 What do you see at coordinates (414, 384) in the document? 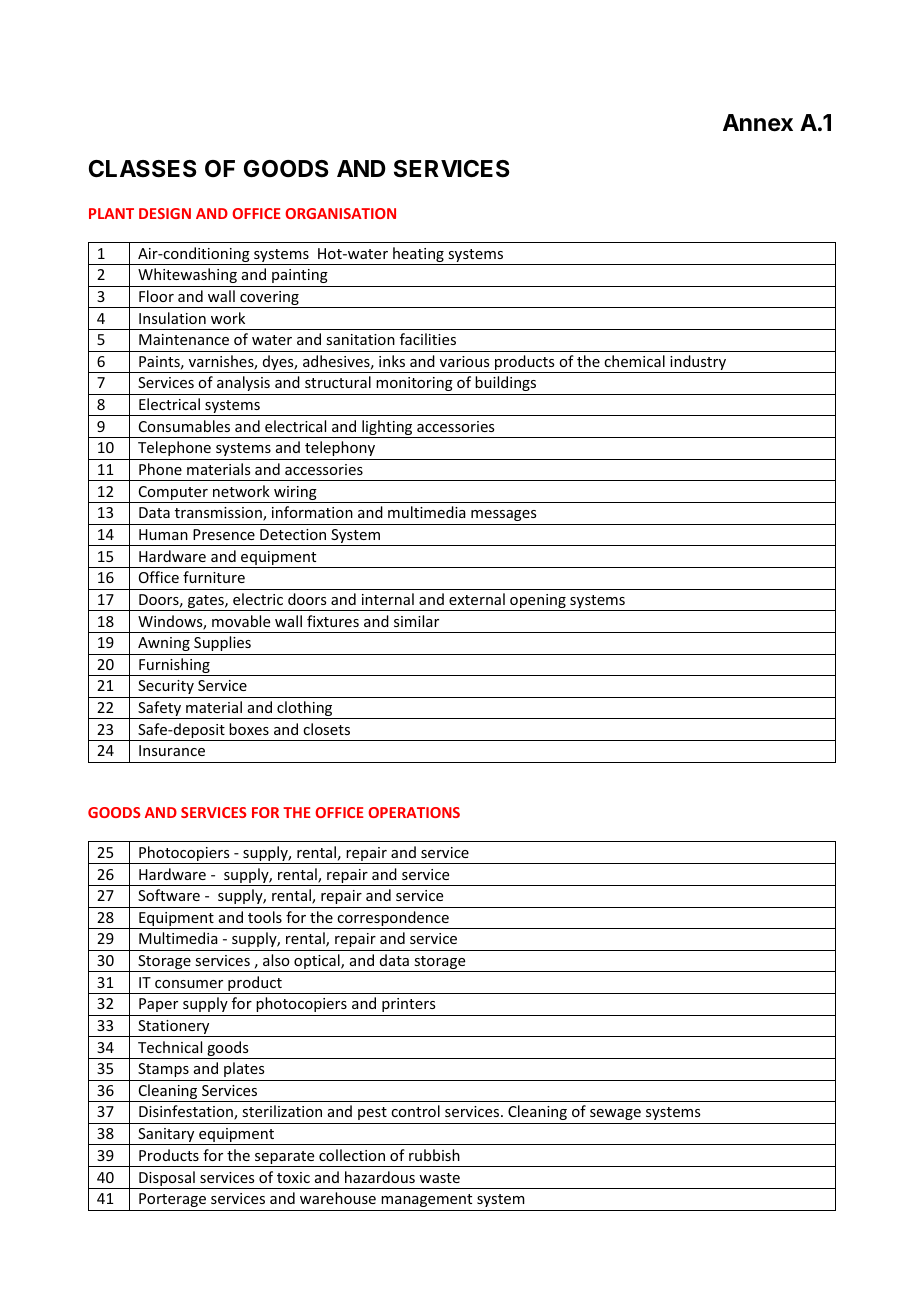
I see `monitoring` at bounding box center [414, 384].
